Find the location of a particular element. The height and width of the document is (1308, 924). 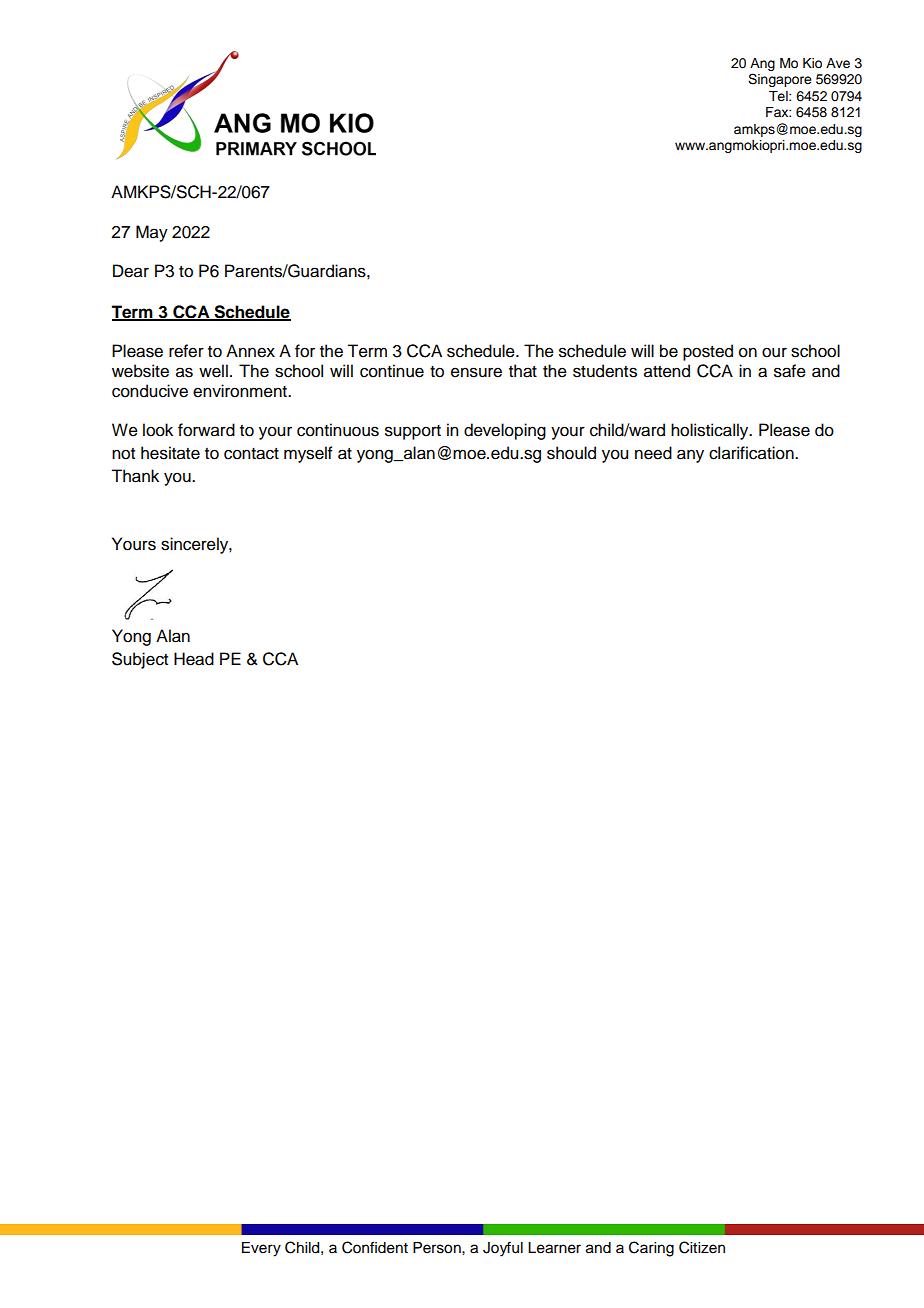

May is located at coordinates (152, 233).
